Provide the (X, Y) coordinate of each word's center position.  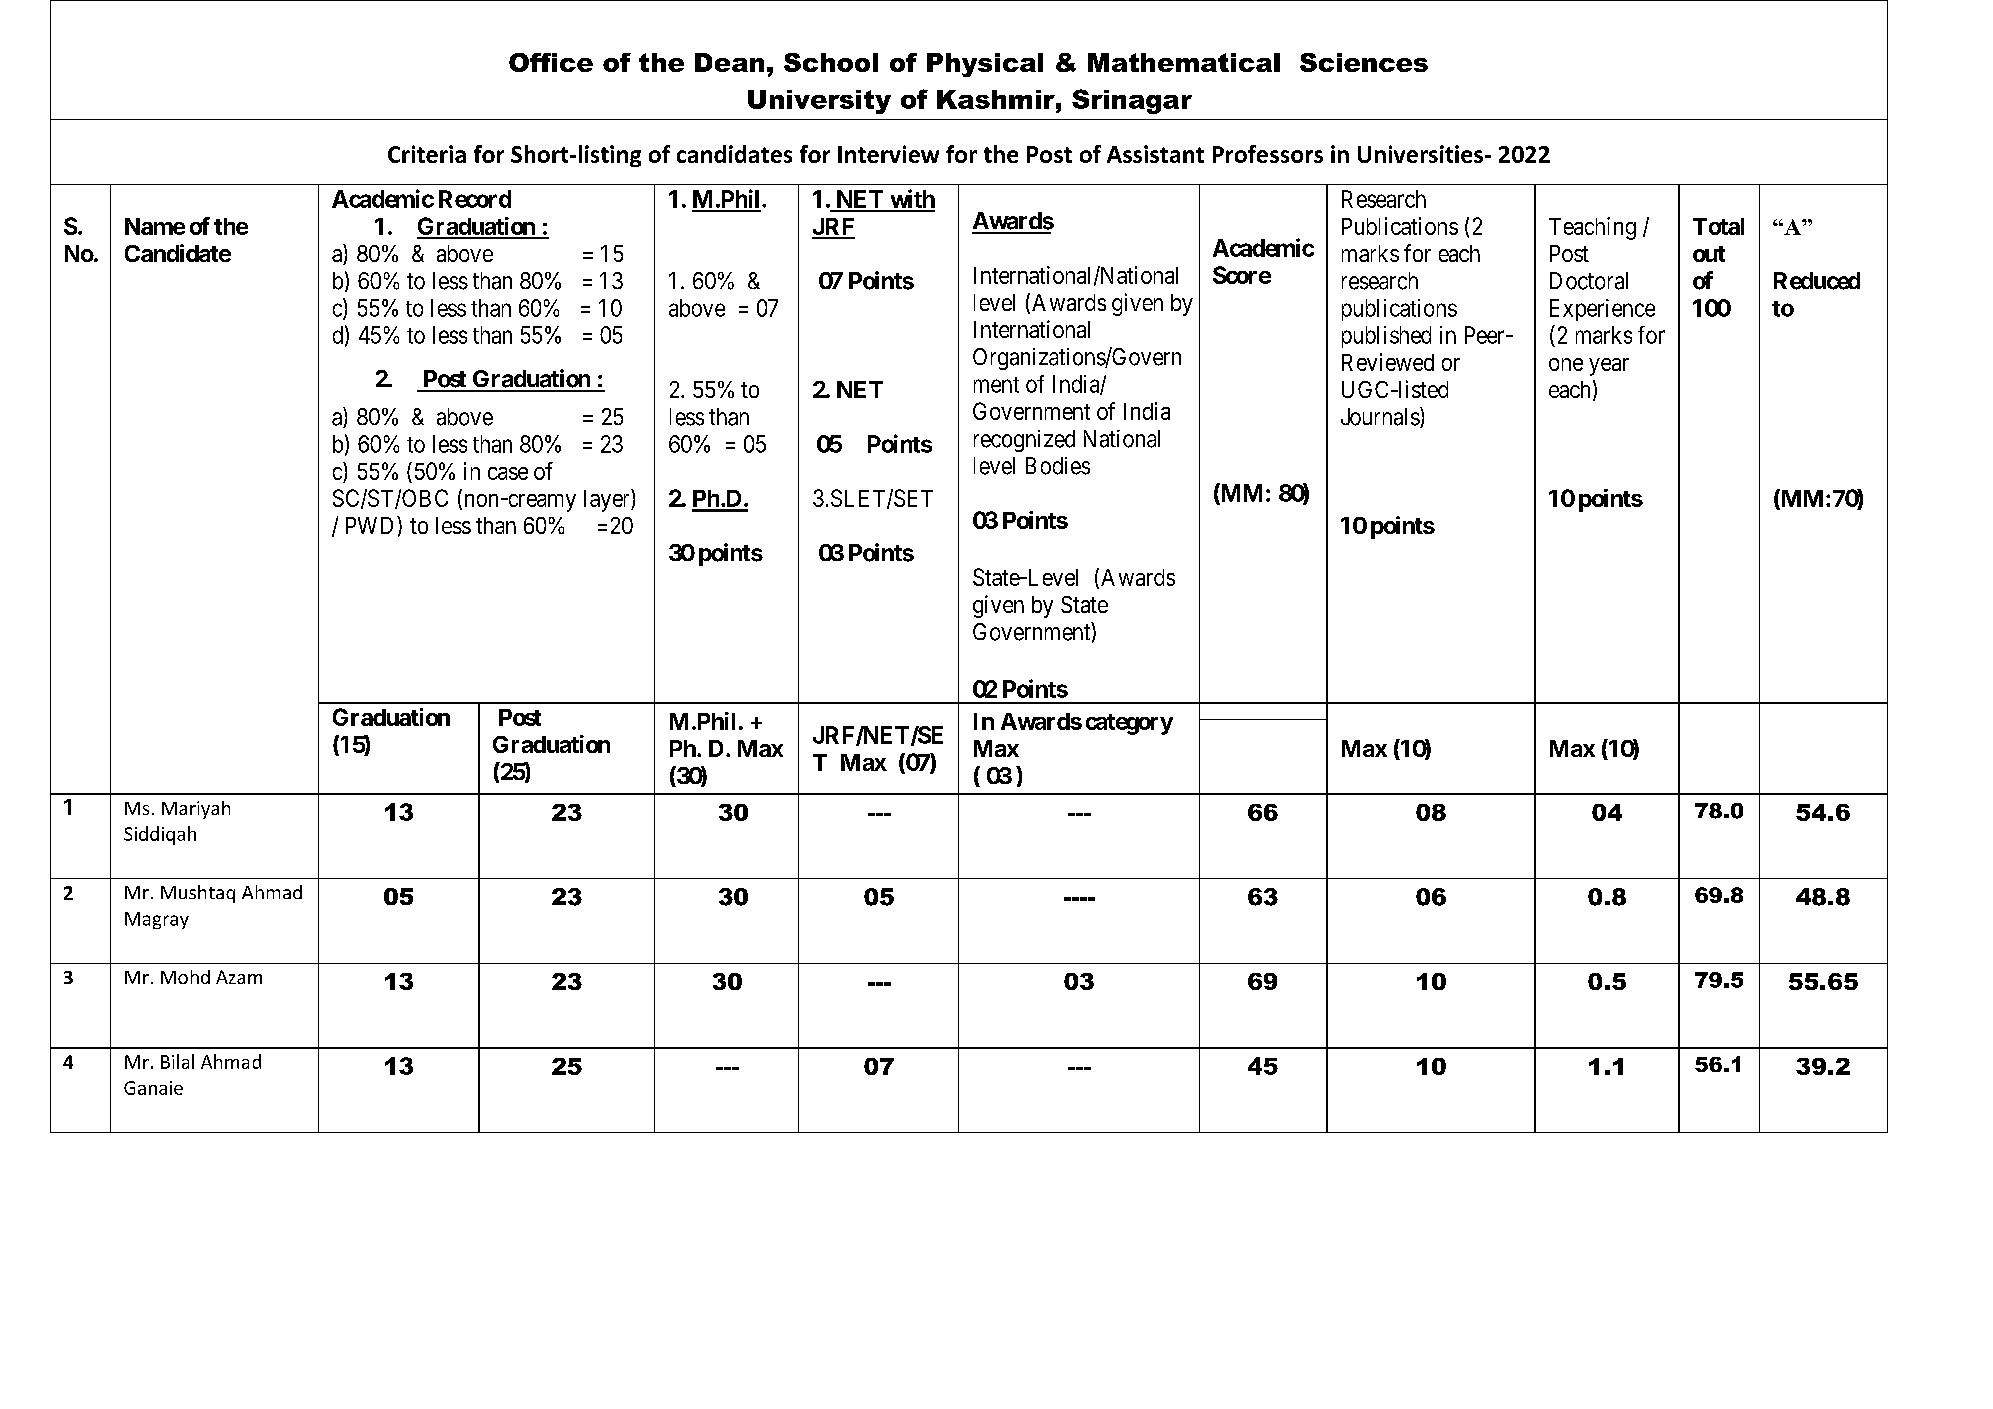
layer (608, 500)
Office (551, 62)
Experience (1602, 310)
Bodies (1058, 466)
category (1129, 724)
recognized (1024, 441)
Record (475, 199)
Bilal (177, 1061)
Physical (985, 65)
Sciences (1364, 62)
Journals (1381, 417)
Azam (239, 977)
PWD (372, 525)
